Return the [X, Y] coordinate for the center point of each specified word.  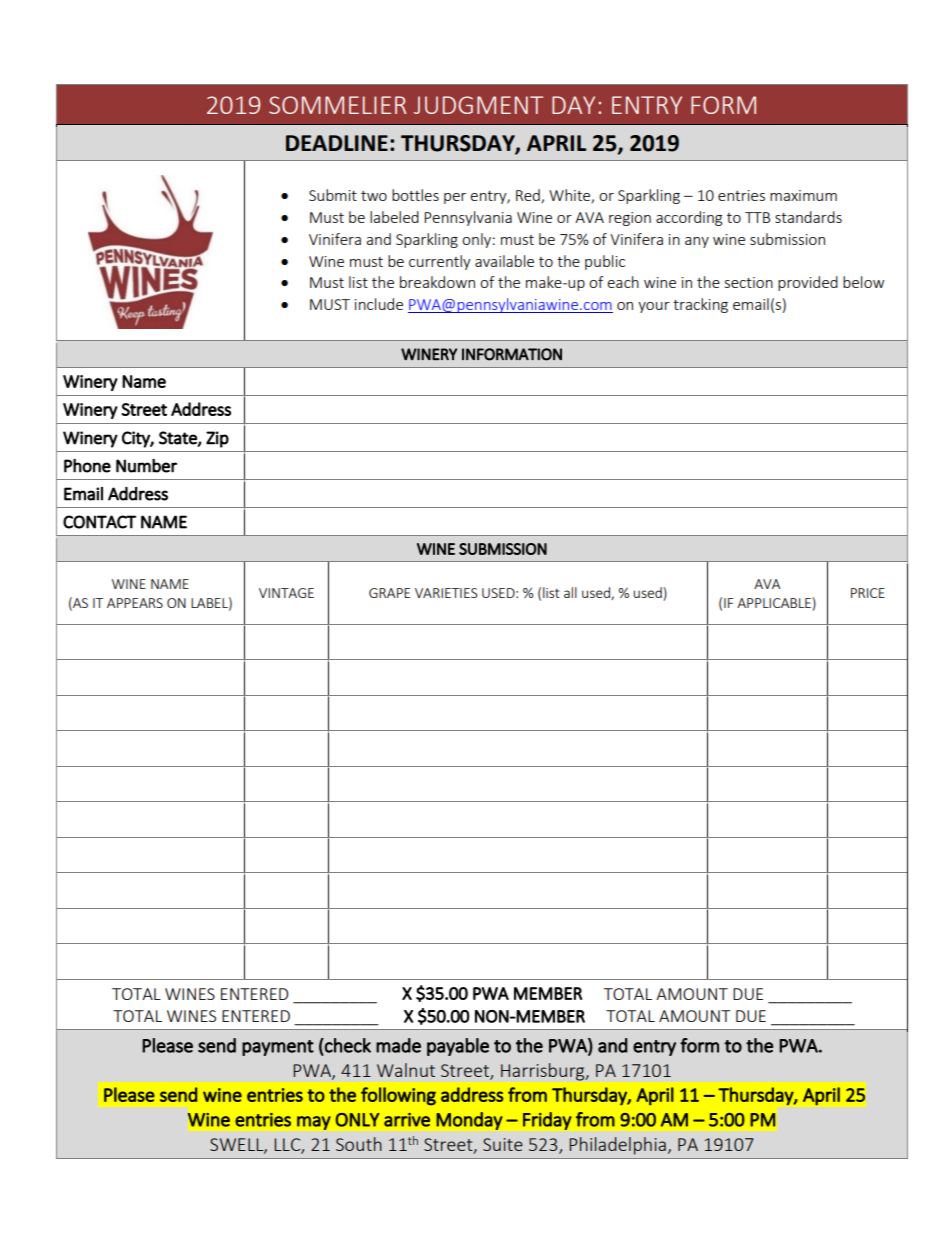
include [379, 304]
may [314, 1123]
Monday [469, 1121]
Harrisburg [544, 1072]
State [179, 438]
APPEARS [135, 603]
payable [458, 1047]
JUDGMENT [478, 105]
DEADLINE [337, 143]
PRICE [868, 593]
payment [278, 1048]
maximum [803, 195]
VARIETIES [446, 593]
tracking [700, 305]
